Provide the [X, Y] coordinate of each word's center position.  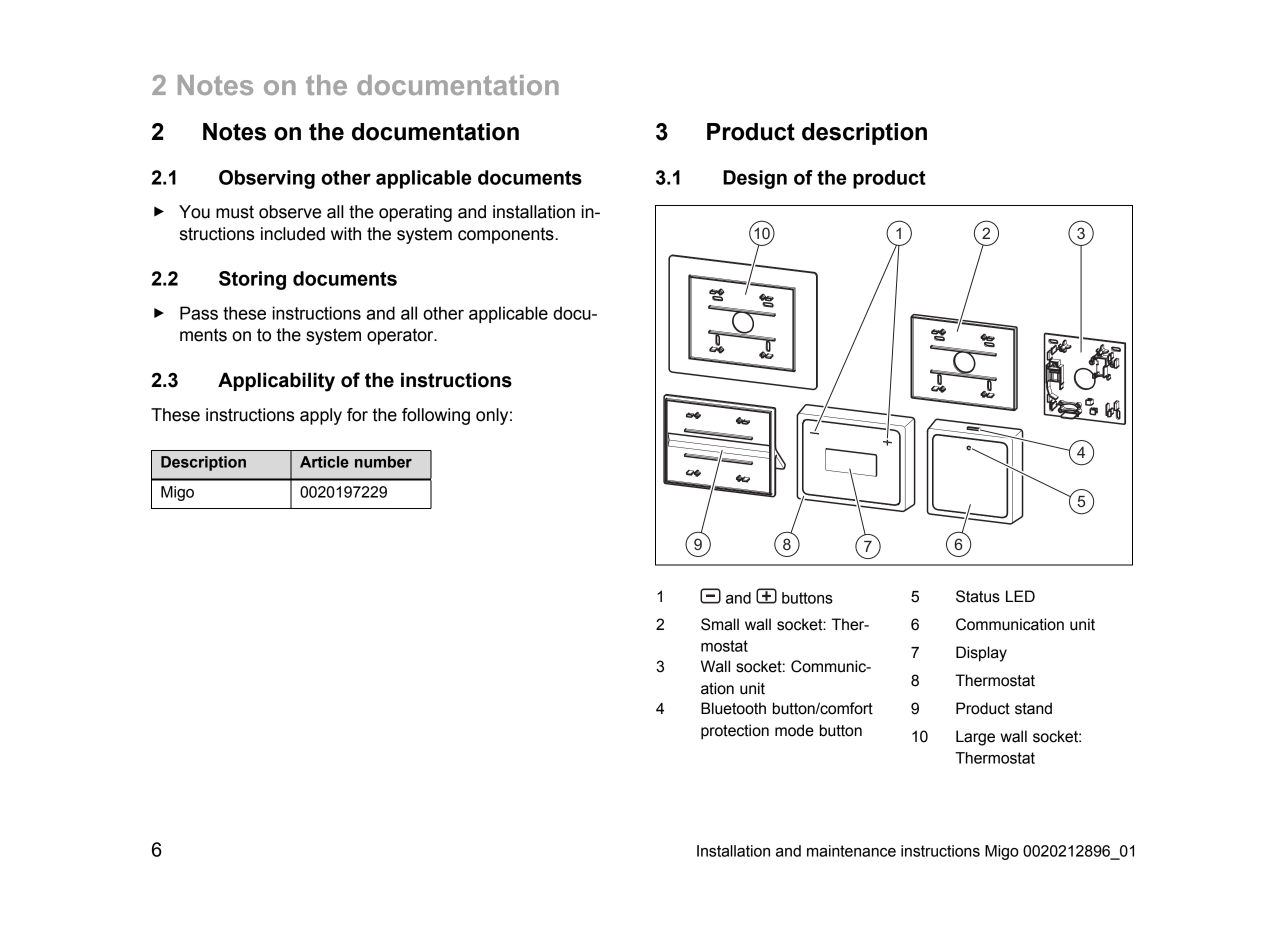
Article [324, 462]
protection [735, 732]
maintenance [851, 851]
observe [290, 212]
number [383, 462]
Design [755, 179]
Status [978, 596]
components [507, 235]
